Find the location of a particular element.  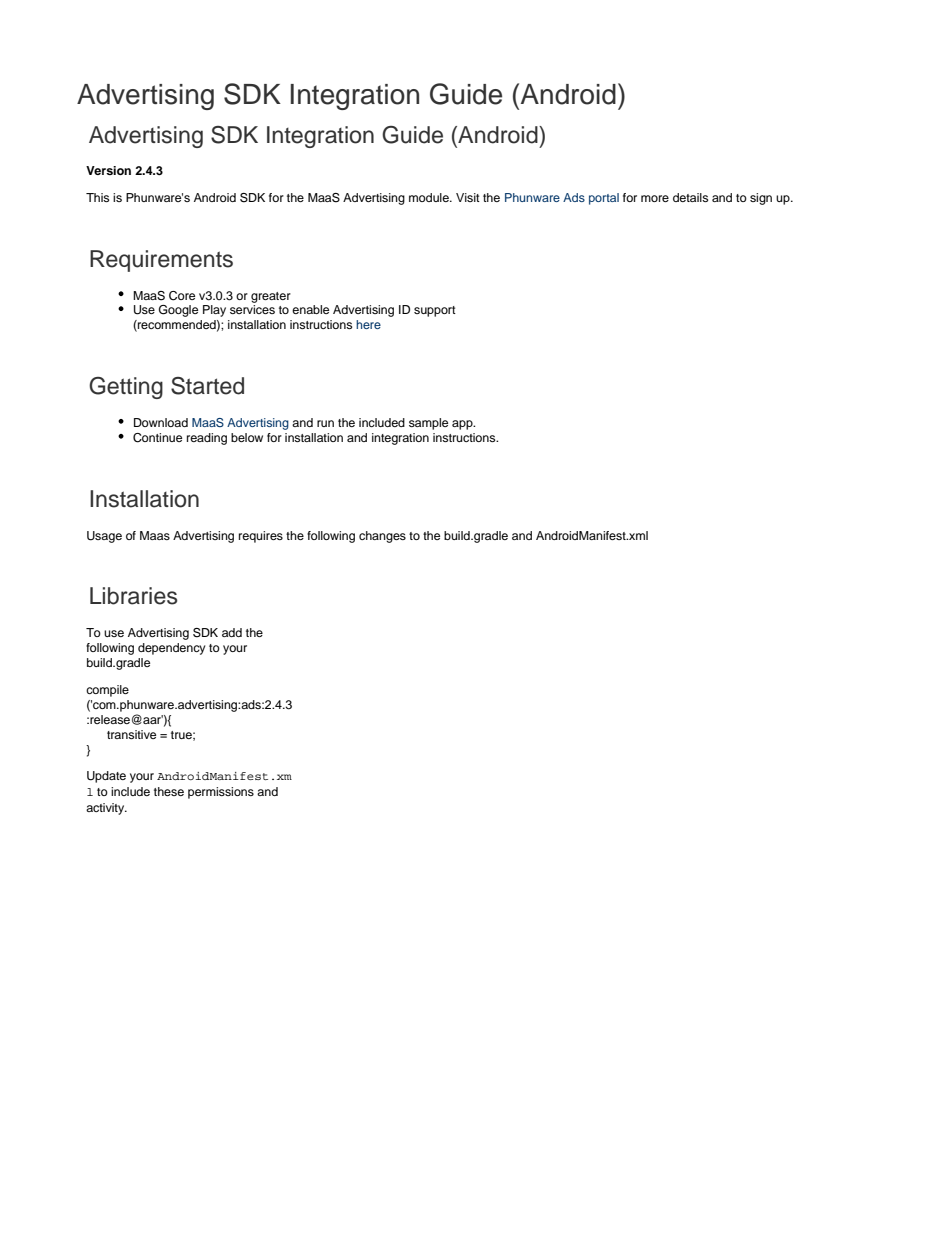

changes is located at coordinates (382, 537).
